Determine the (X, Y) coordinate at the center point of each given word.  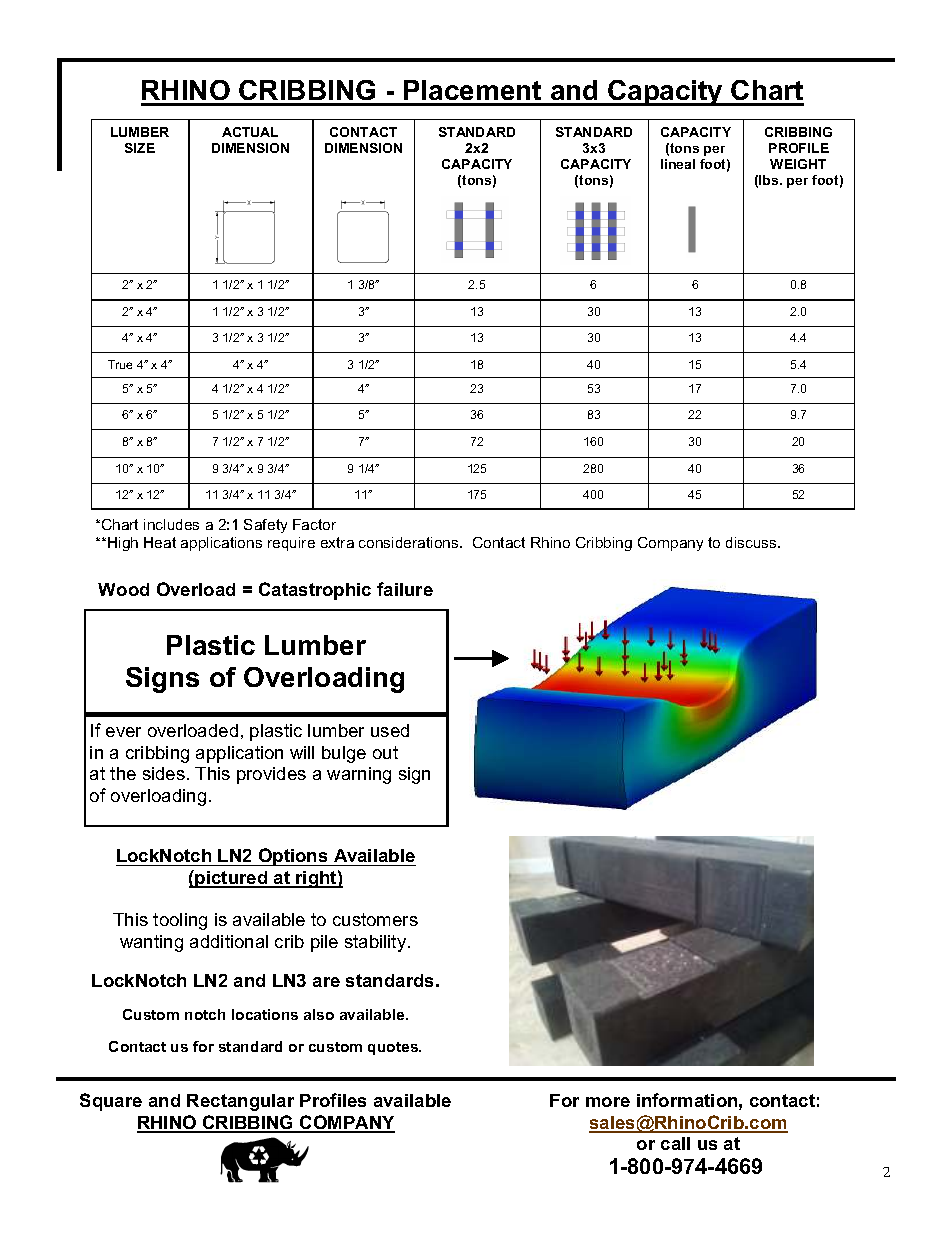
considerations (410, 542)
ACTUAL (250, 132)
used (390, 730)
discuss (752, 542)
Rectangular (240, 1102)
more (608, 1102)
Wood (123, 589)
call (675, 1143)
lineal (678, 164)
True (120, 364)
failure (405, 589)
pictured (232, 879)
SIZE (140, 148)
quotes (394, 1048)
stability (377, 943)
